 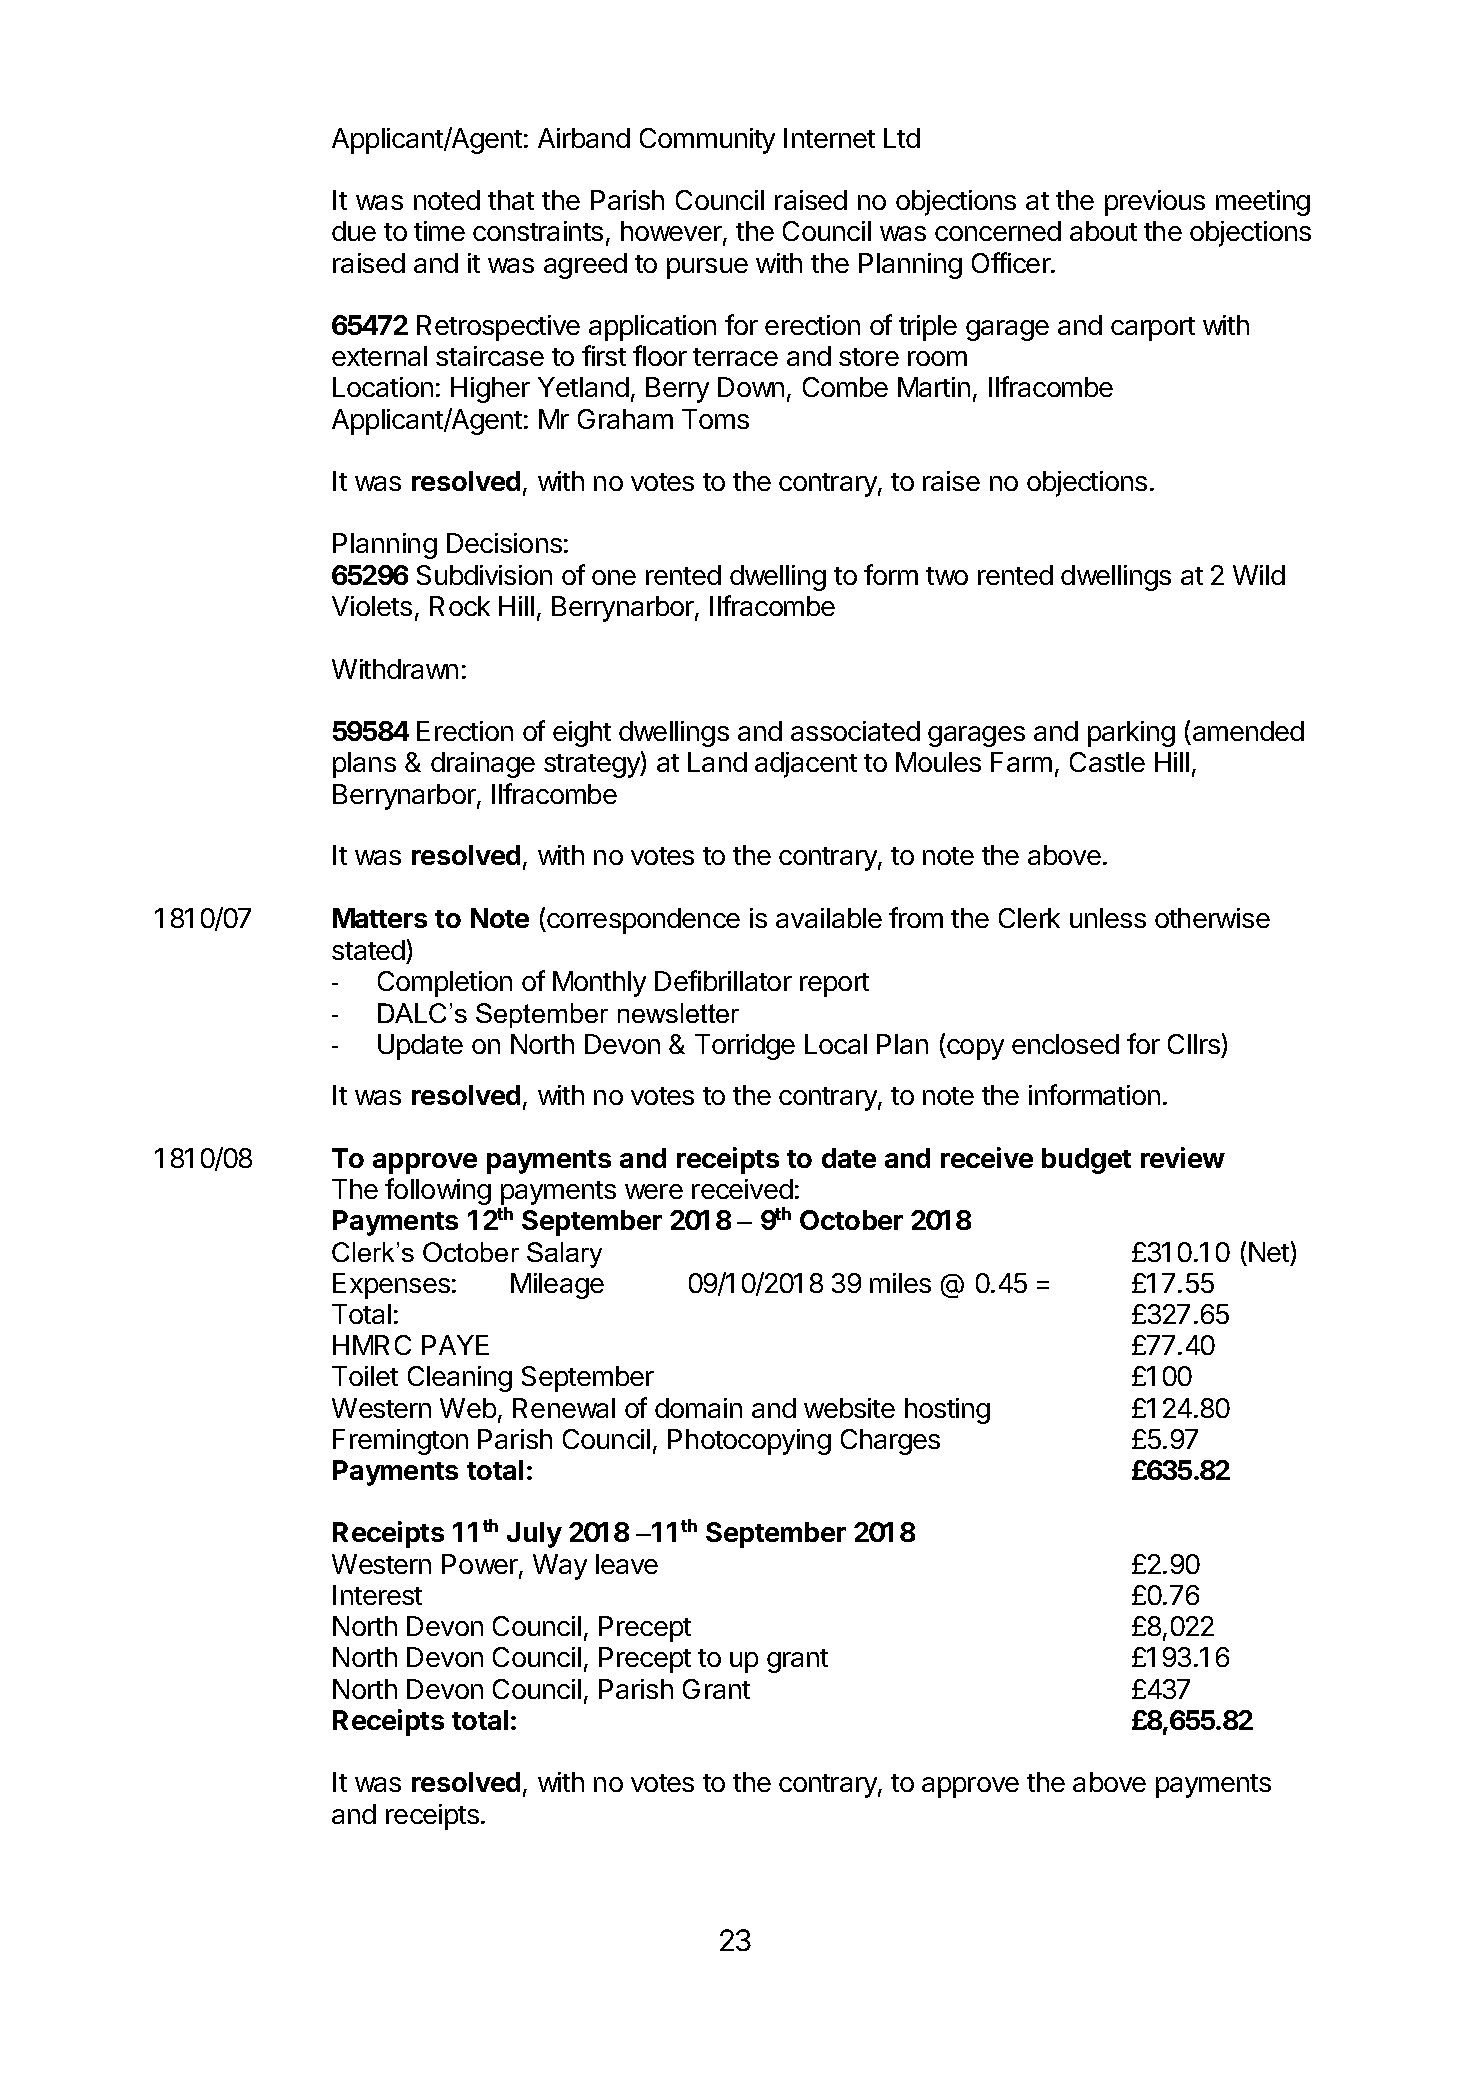 What do you see at coordinates (829, 138) in the page?
I see `Internet` at bounding box center [829, 138].
